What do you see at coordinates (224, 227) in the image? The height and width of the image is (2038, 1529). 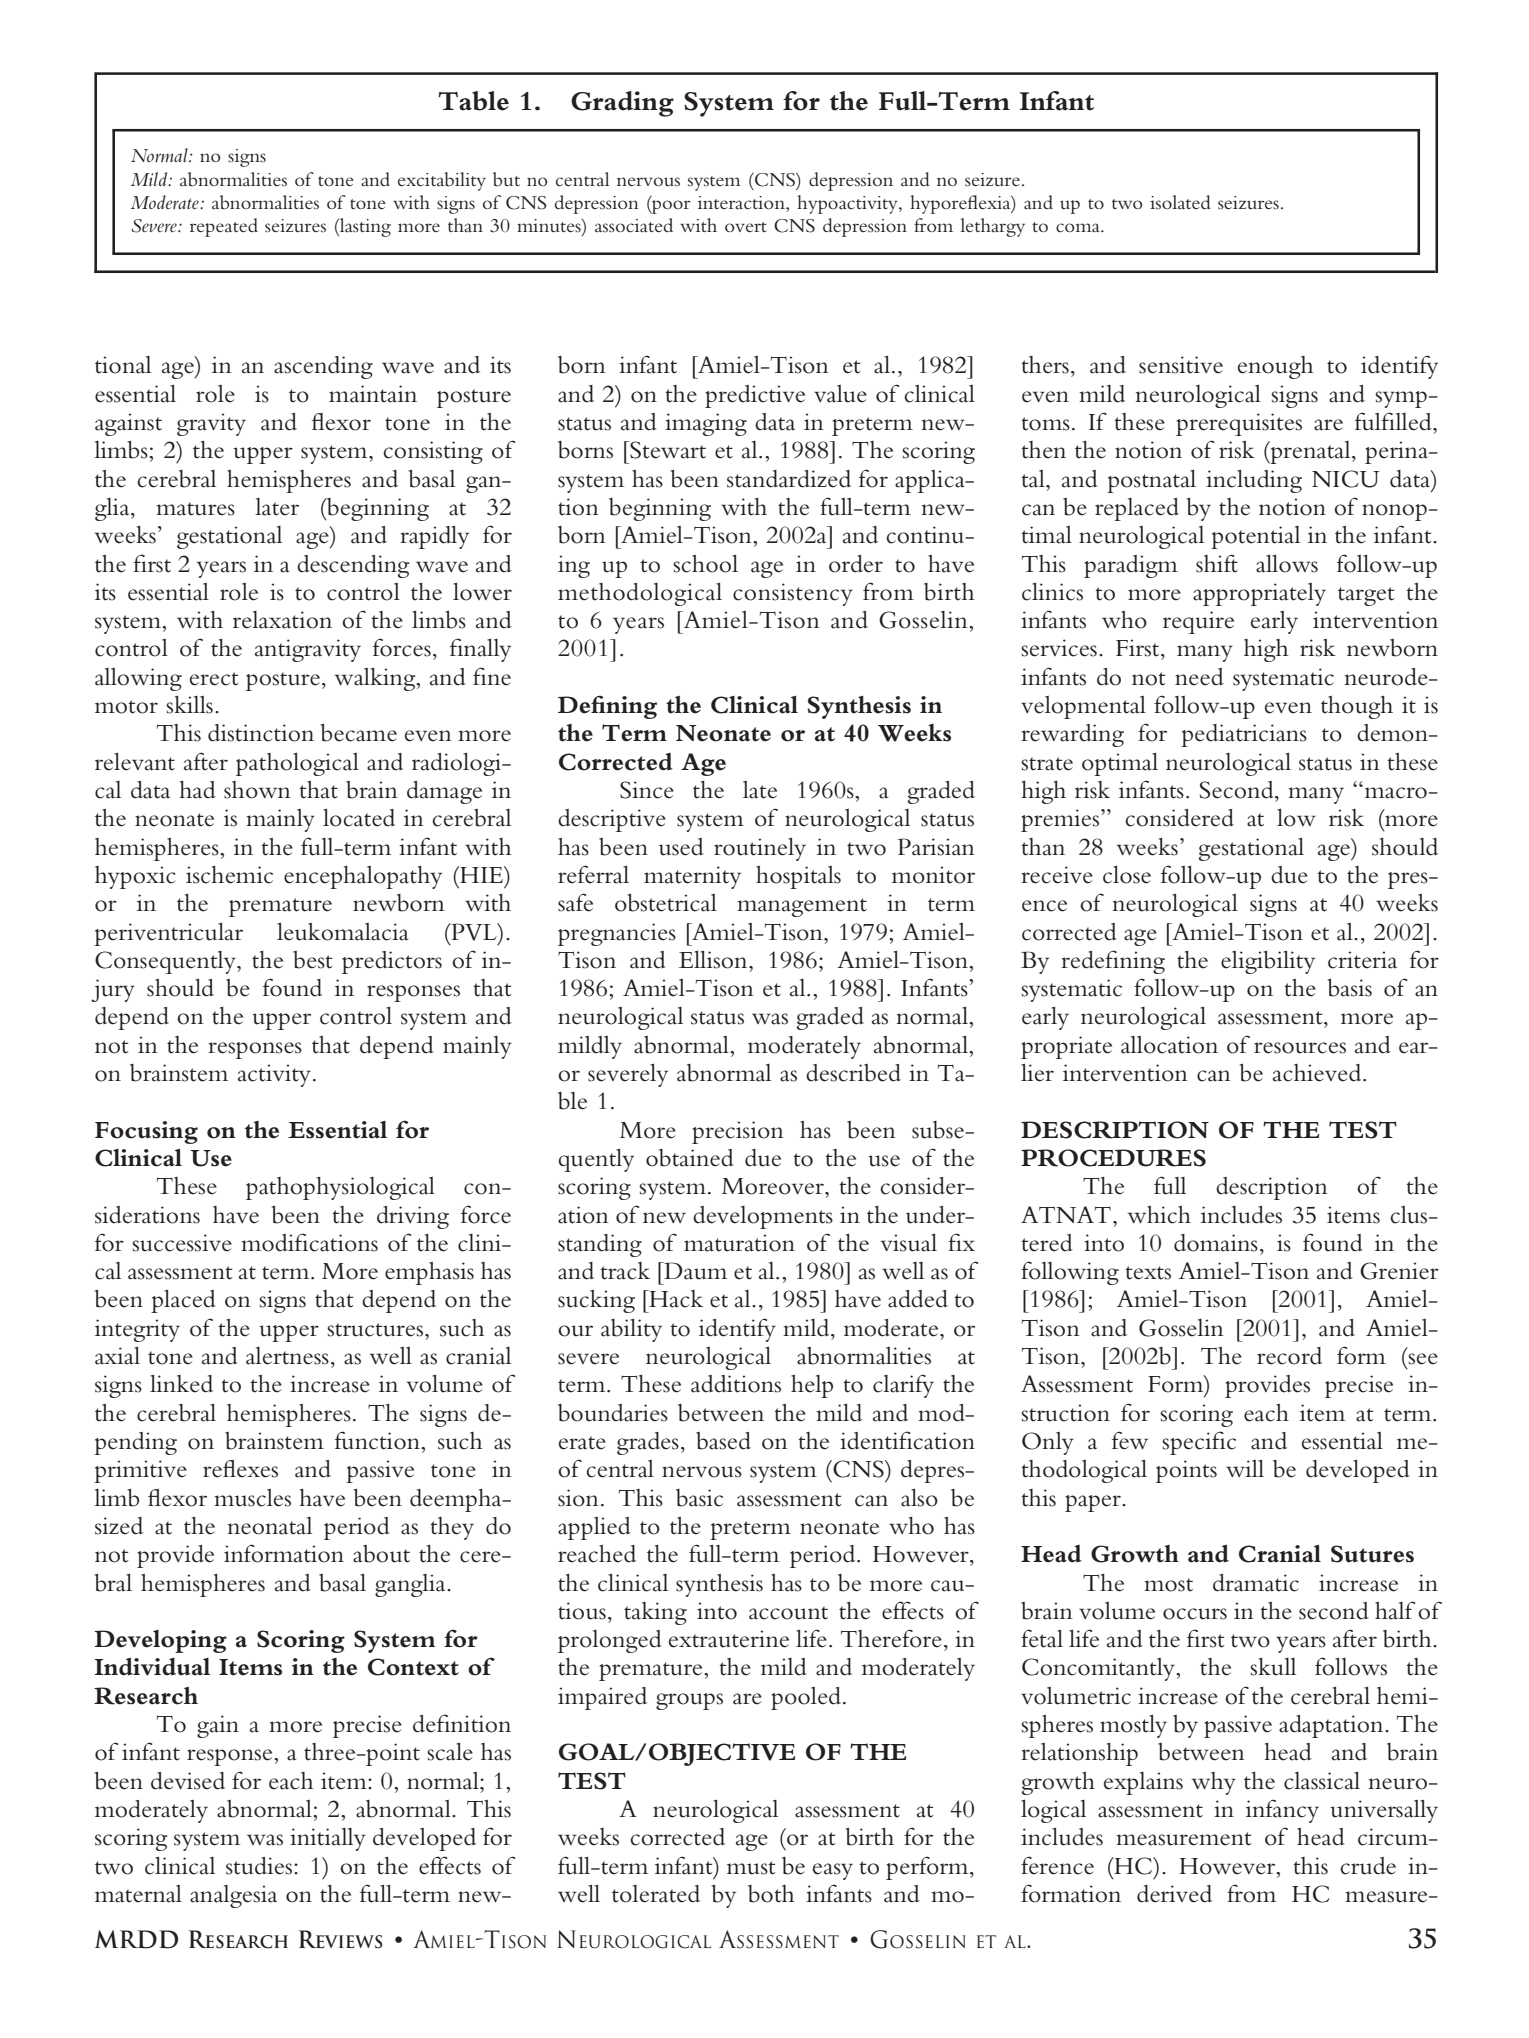 I see `repeated` at bounding box center [224, 227].
